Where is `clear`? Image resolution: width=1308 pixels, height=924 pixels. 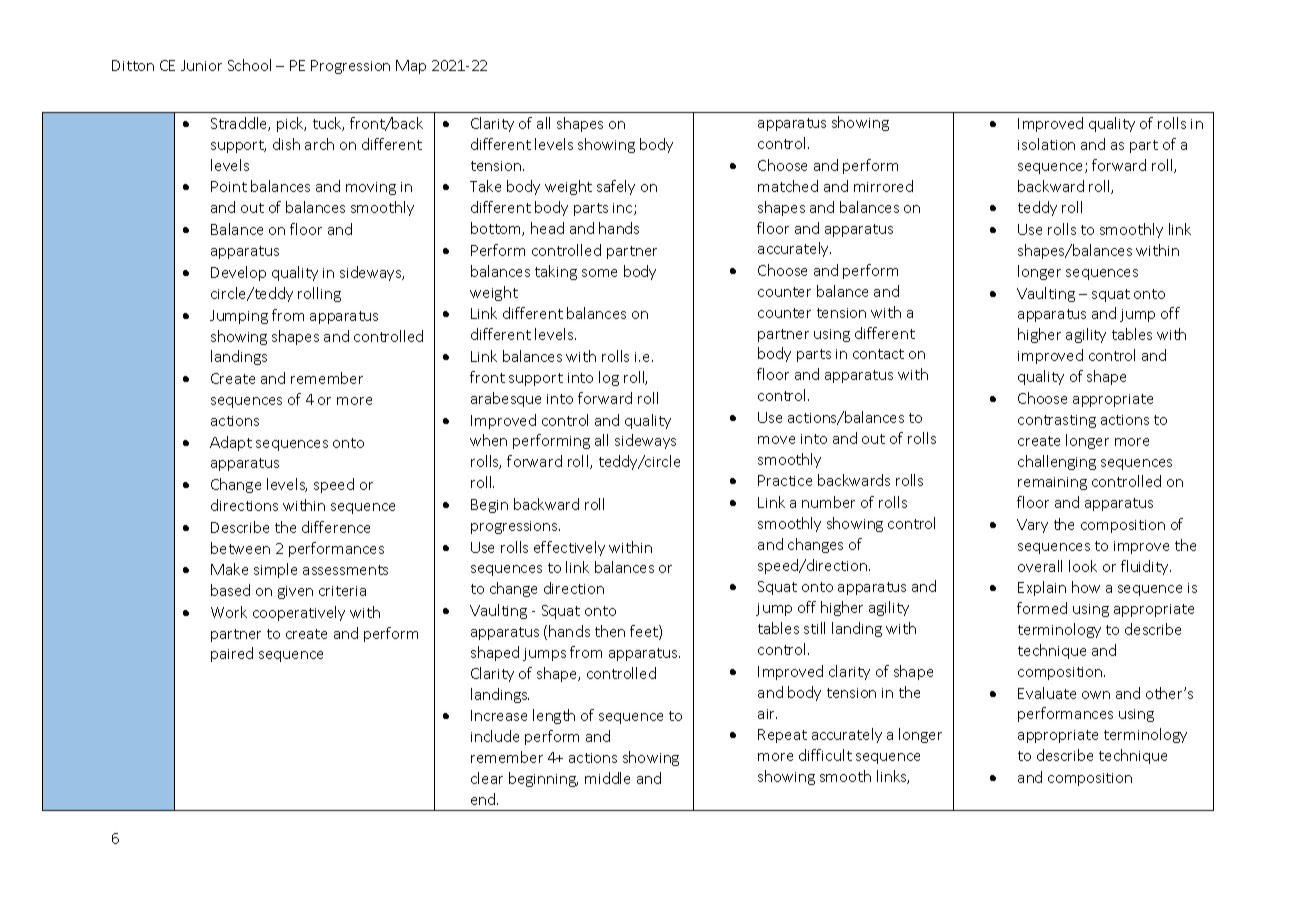
clear is located at coordinates (487, 778).
